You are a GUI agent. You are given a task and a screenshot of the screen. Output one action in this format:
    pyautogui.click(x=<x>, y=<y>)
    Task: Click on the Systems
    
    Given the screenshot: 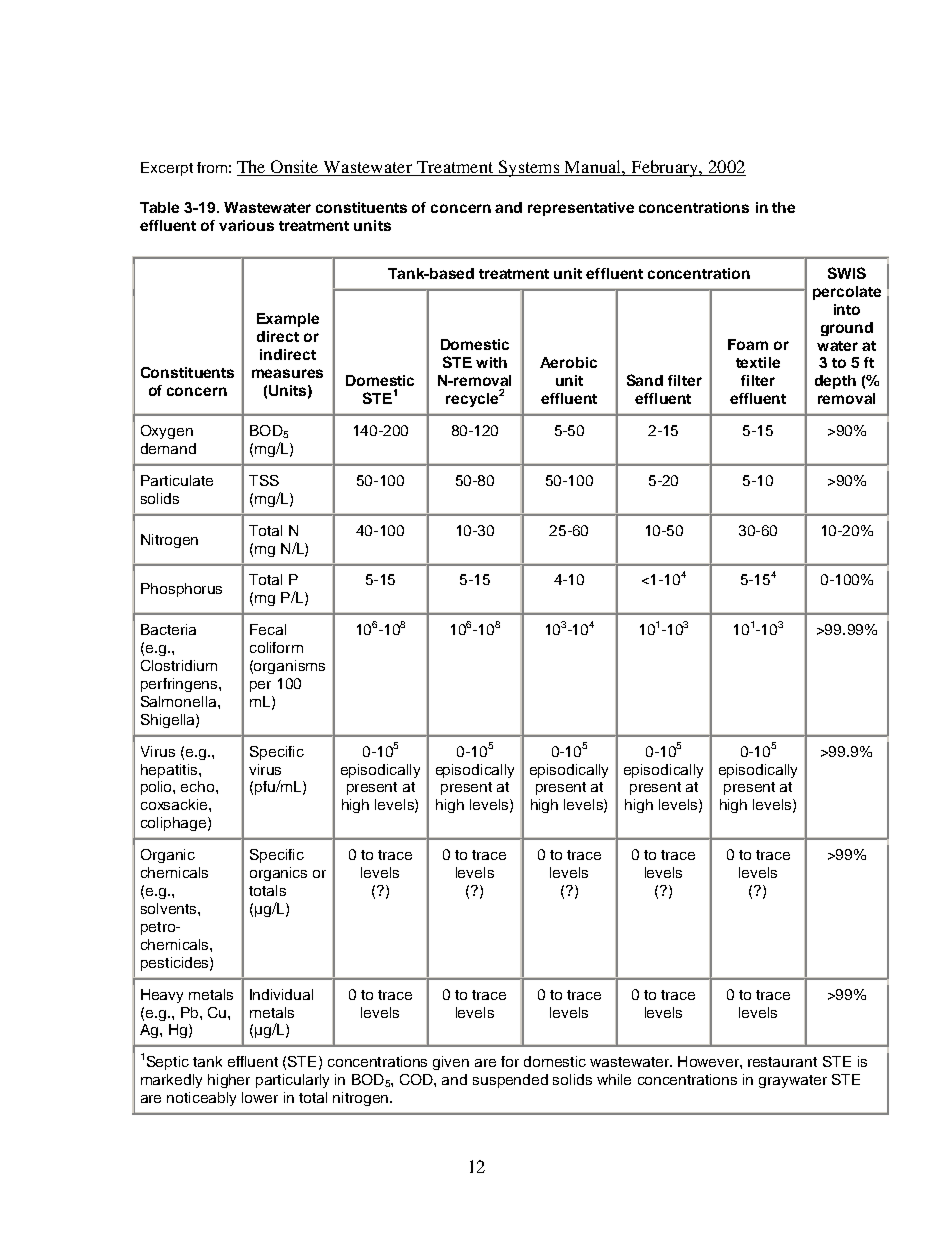 What is the action you would take?
    pyautogui.click(x=529, y=168)
